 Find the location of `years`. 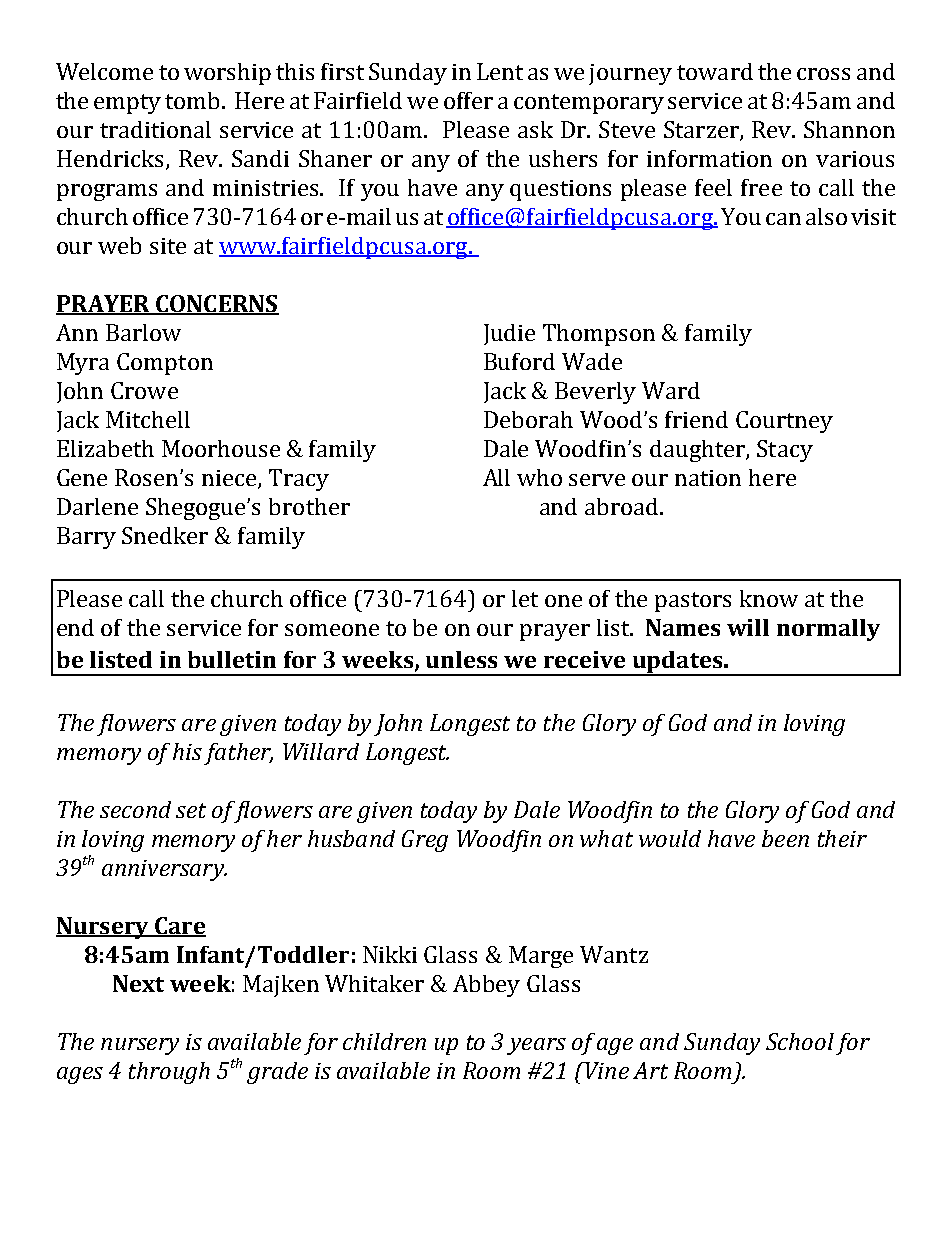

years is located at coordinates (536, 1046).
